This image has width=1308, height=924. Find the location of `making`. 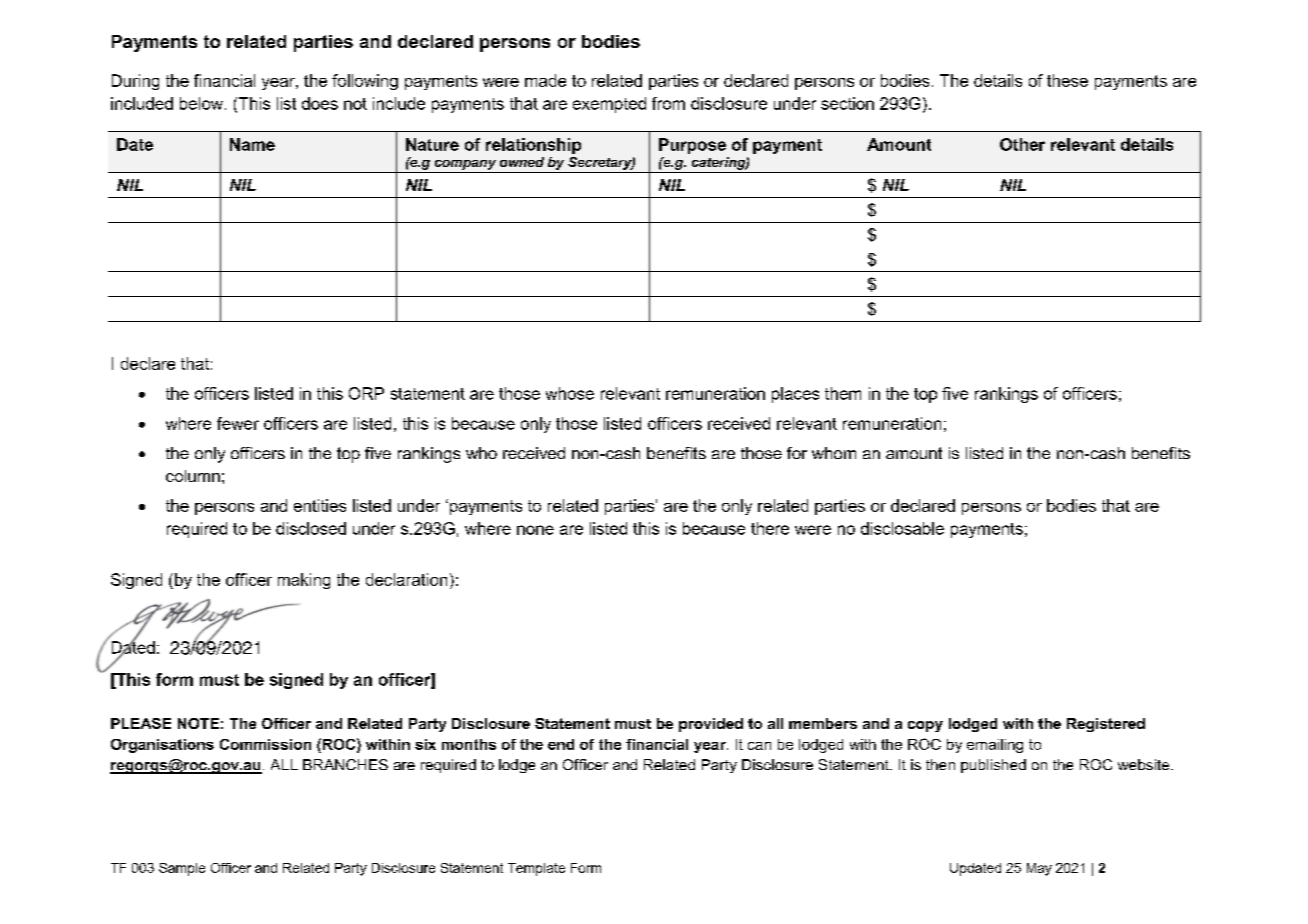

making is located at coordinates (304, 581).
